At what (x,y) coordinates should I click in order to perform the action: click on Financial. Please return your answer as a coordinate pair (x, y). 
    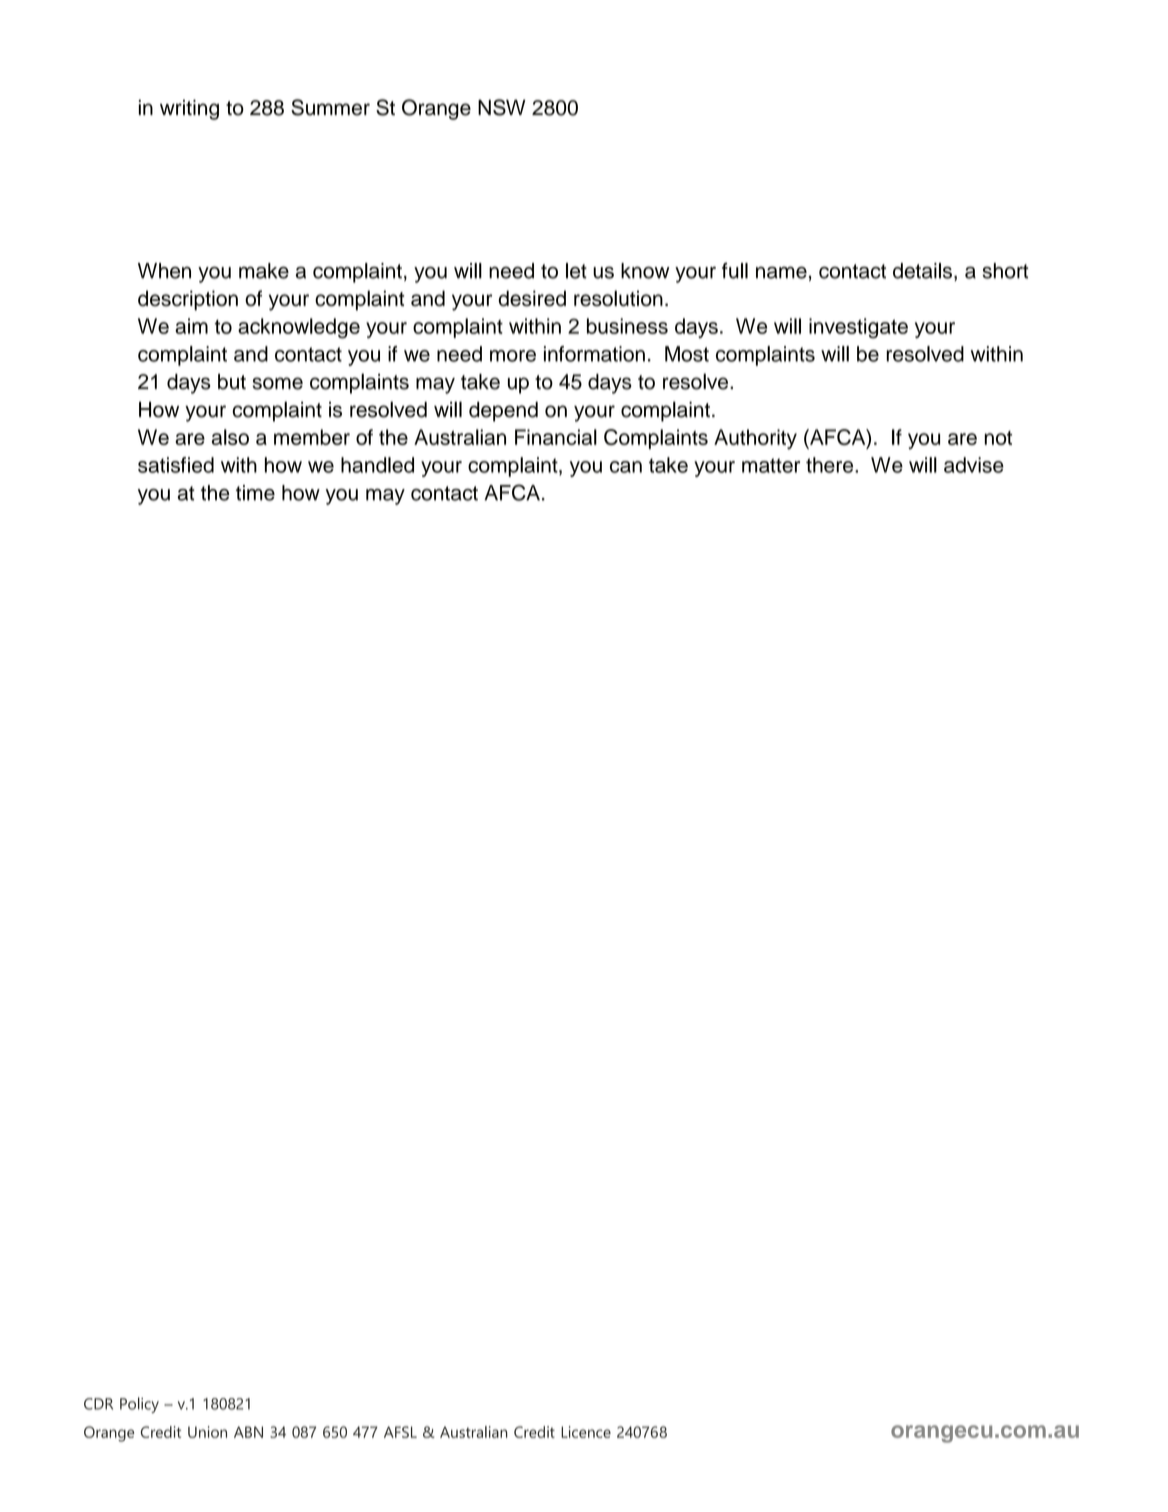
    Looking at the image, I should click on (556, 437).
